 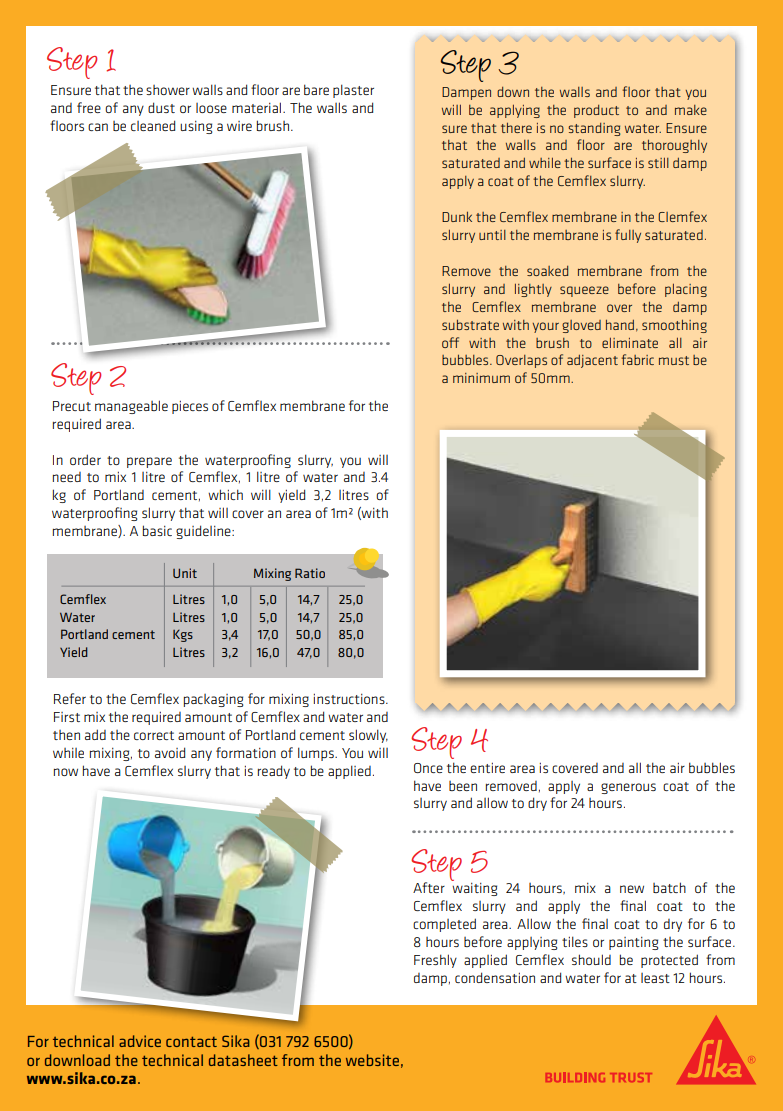 What do you see at coordinates (316, 89) in the screenshot?
I see `bare` at bounding box center [316, 89].
